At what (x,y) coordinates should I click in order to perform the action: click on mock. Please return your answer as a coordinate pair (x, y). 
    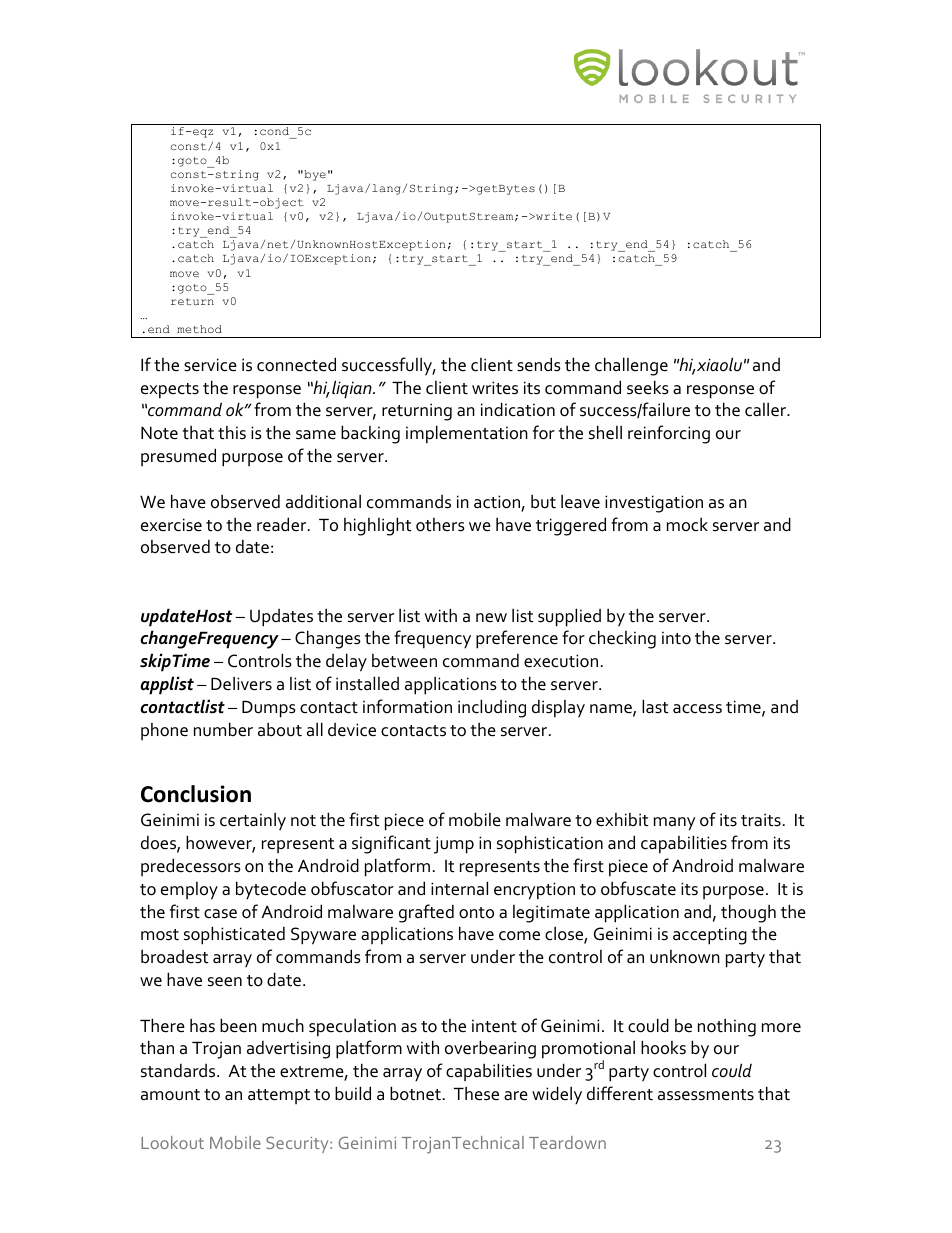
    Looking at the image, I should click on (687, 524).
